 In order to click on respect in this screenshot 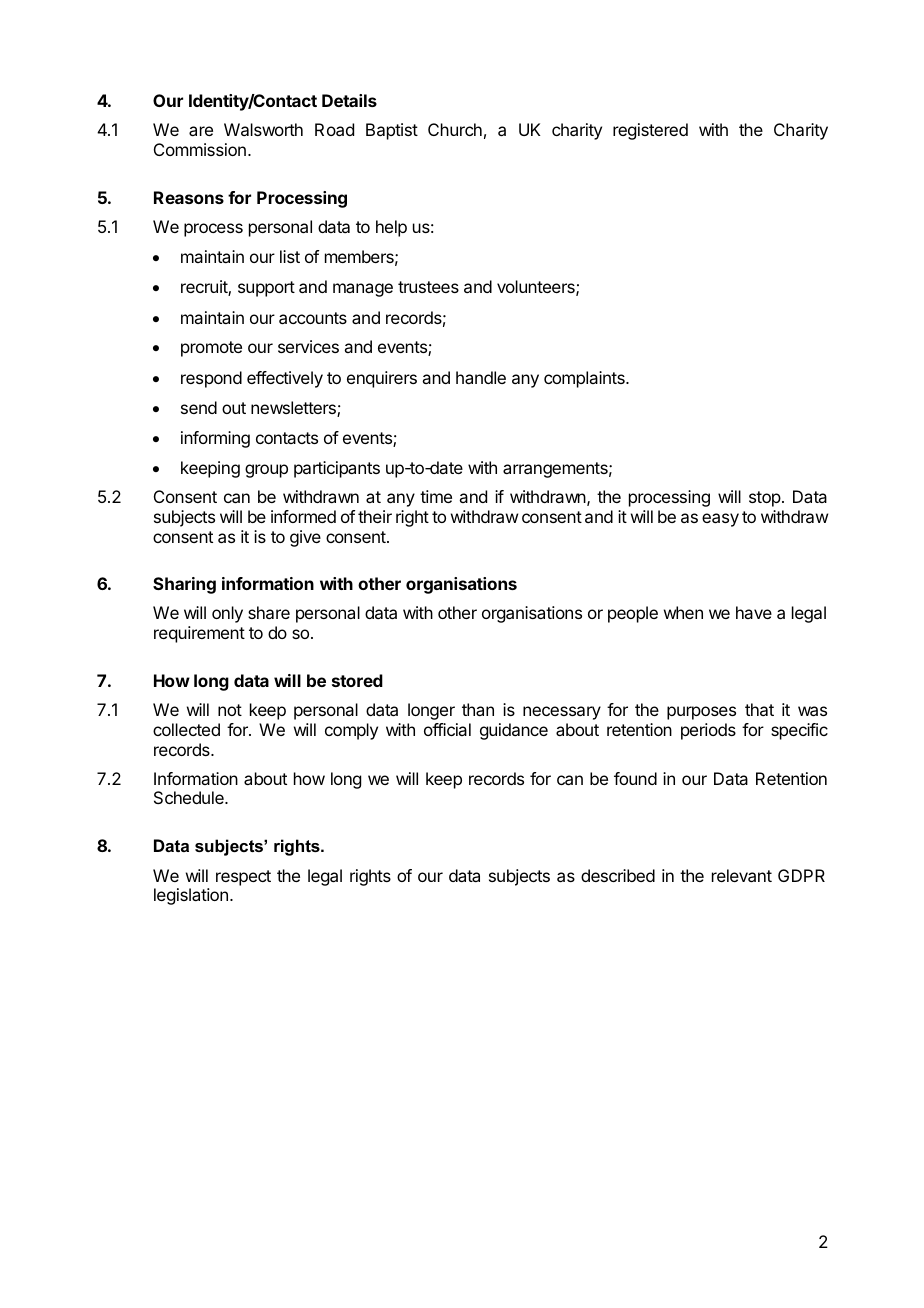, I will do `click(243, 878)`.
